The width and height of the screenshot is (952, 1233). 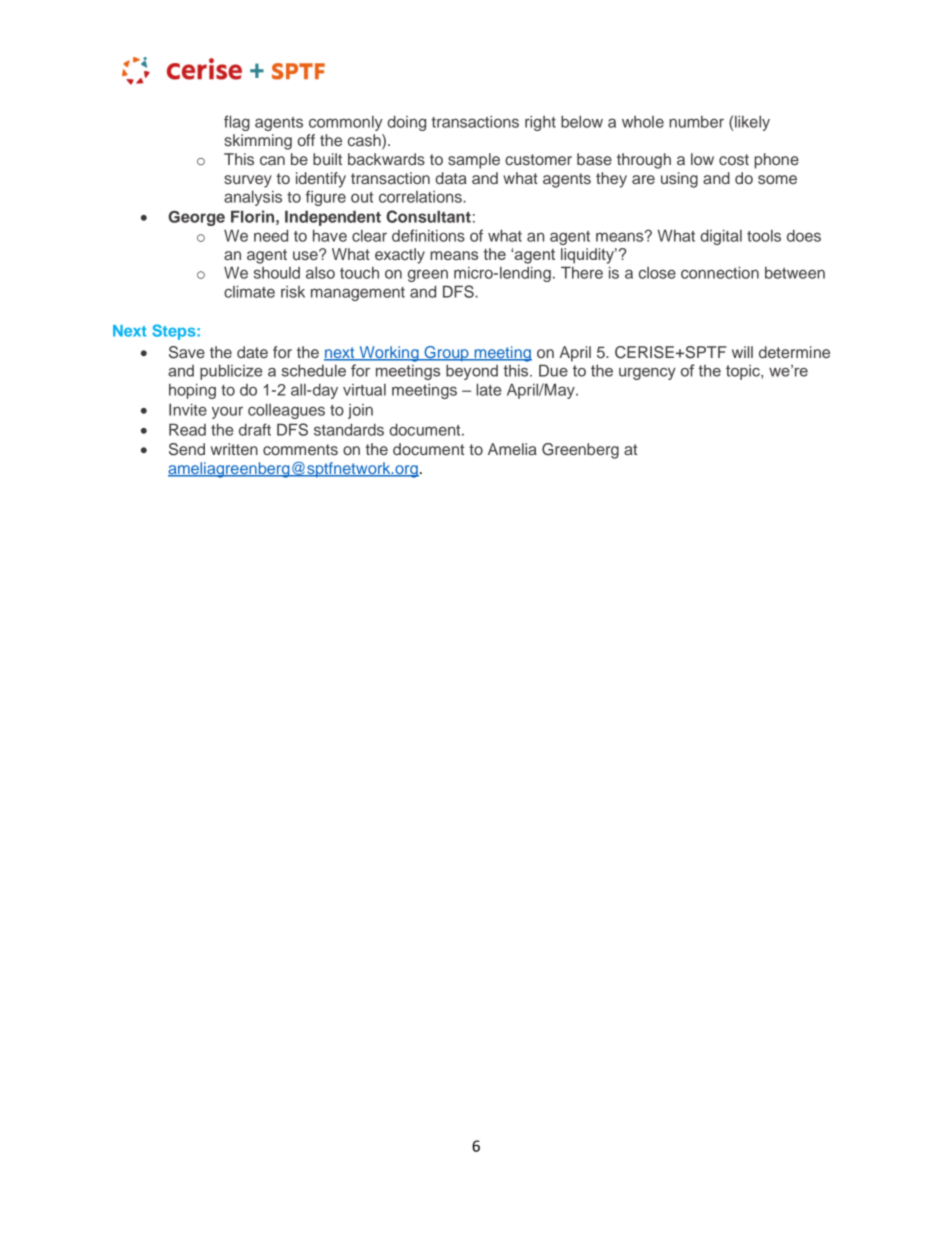 What do you see at coordinates (540, 123) in the screenshot?
I see `right` at bounding box center [540, 123].
